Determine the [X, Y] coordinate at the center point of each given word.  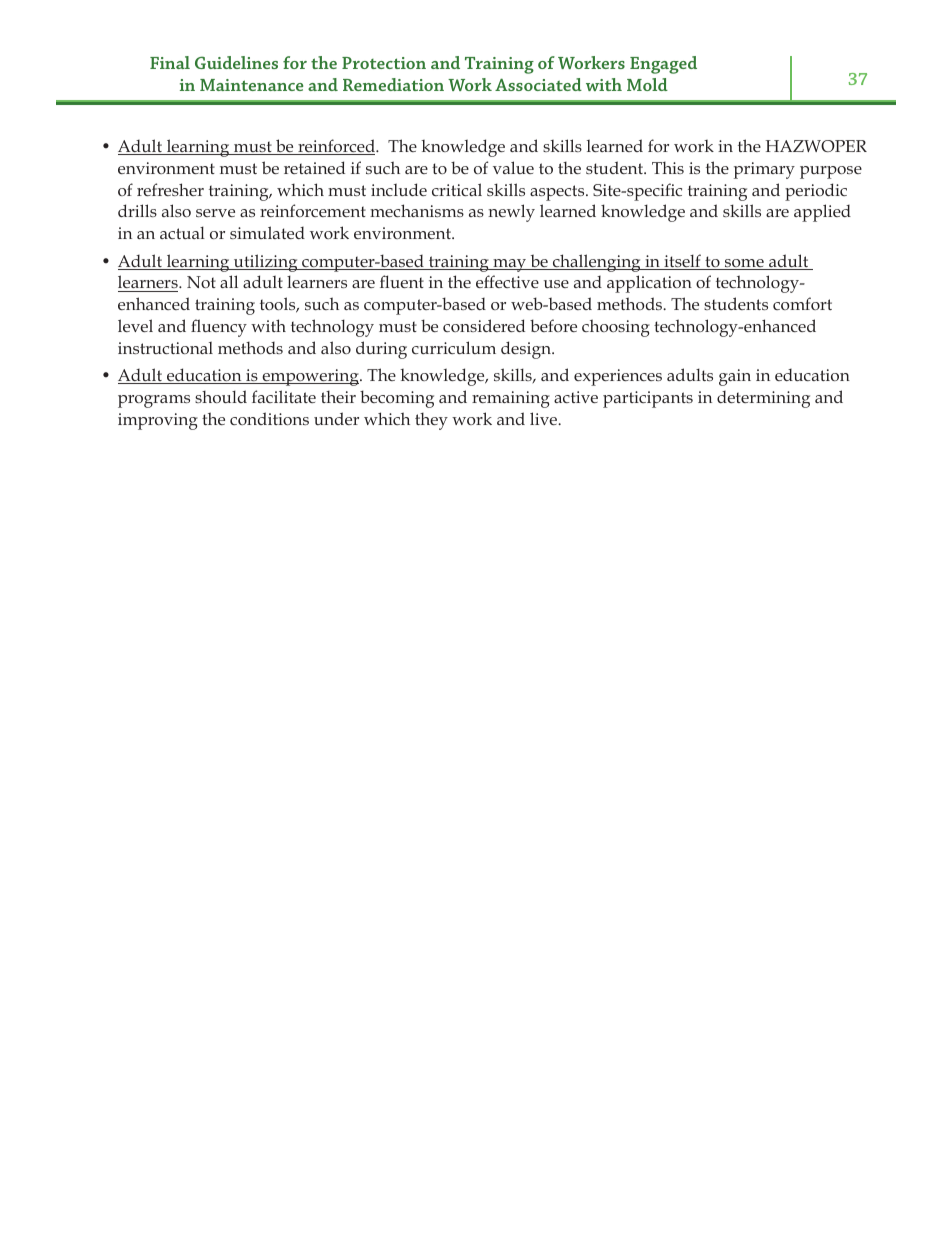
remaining [511, 399]
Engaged [663, 65]
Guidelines [236, 62]
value [513, 167]
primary [764, 170]
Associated [538, 84]
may [509, 265]
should [221, 396]
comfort [802, 303]
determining [763, 399]
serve [215, 213]
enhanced [154, 303]
